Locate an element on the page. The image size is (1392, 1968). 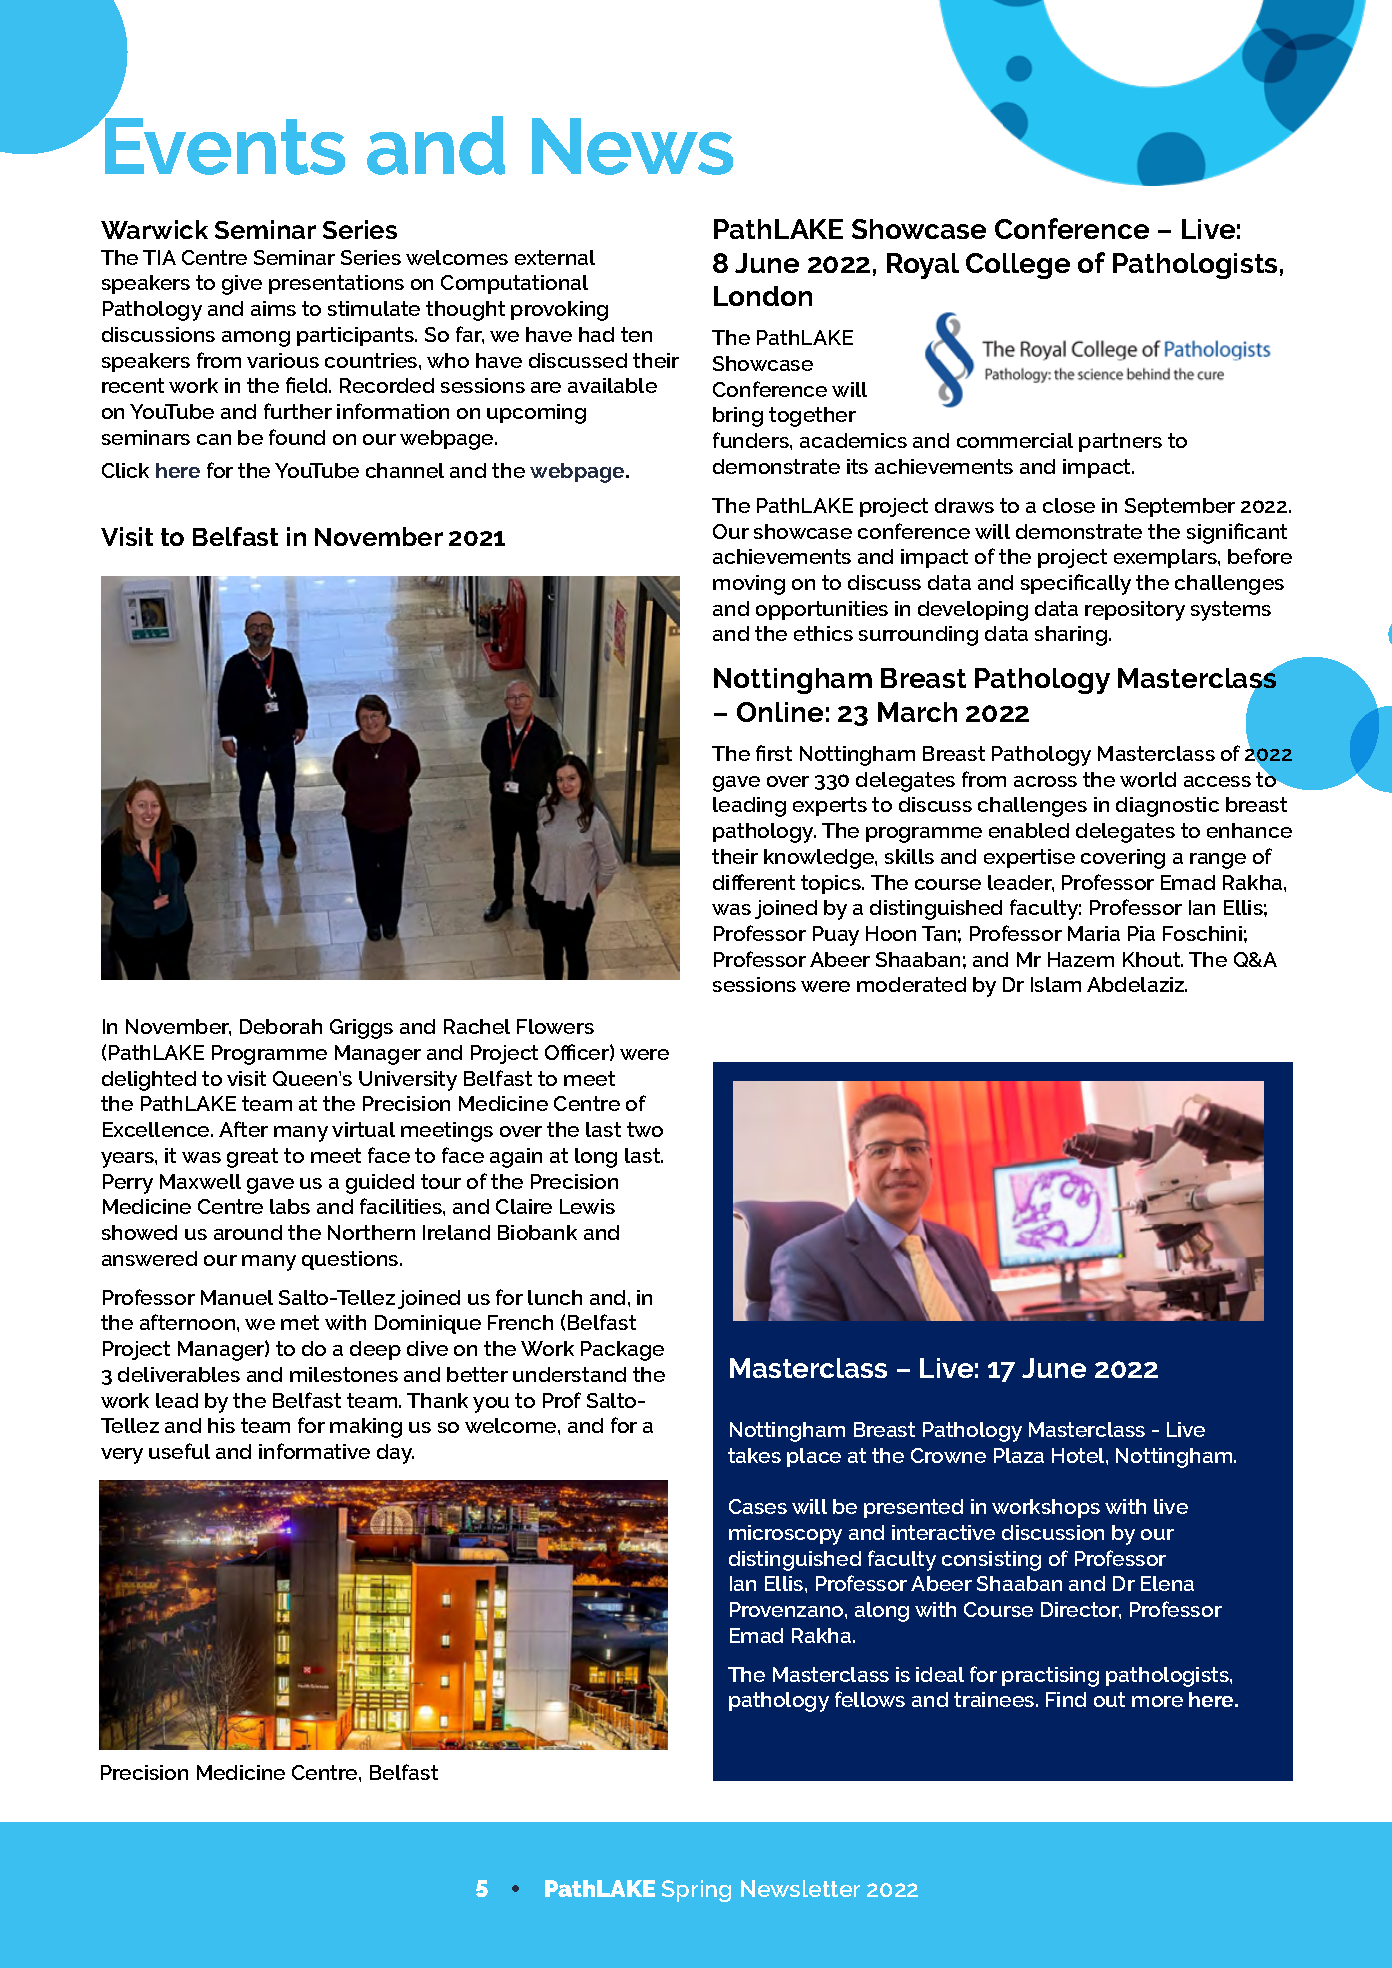
Spring is located at coordinates (696, 1891).
